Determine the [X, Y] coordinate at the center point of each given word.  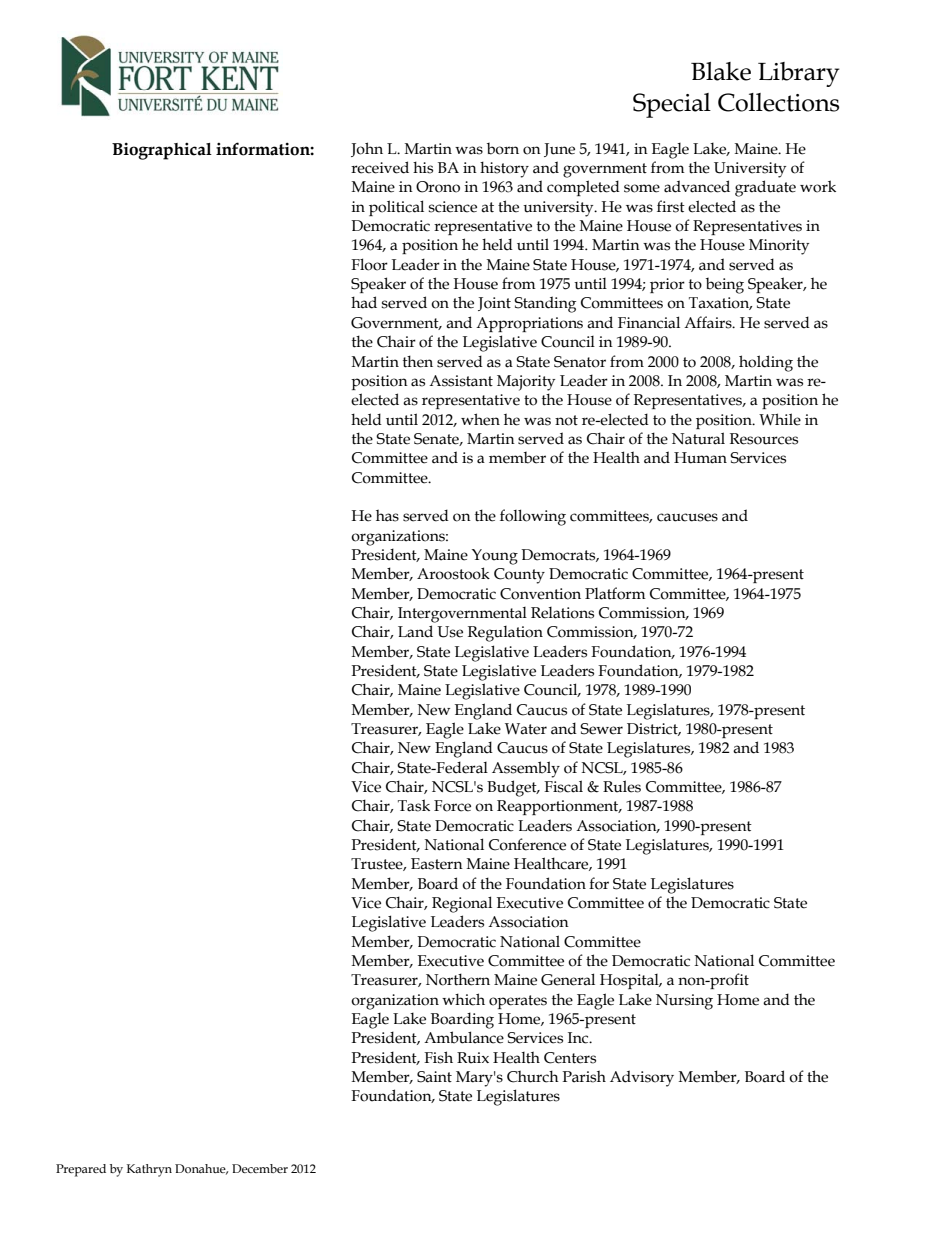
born [503, 148]
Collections [778, 102]
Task [414, 805]
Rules [622, 786]
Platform [615, 593]
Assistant [461, 381]
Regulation [505, 634]
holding [766, 363]
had [364, 302]
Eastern [437, 864]
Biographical [162, 151]
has [387, 515]
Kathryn [149, 1170]
